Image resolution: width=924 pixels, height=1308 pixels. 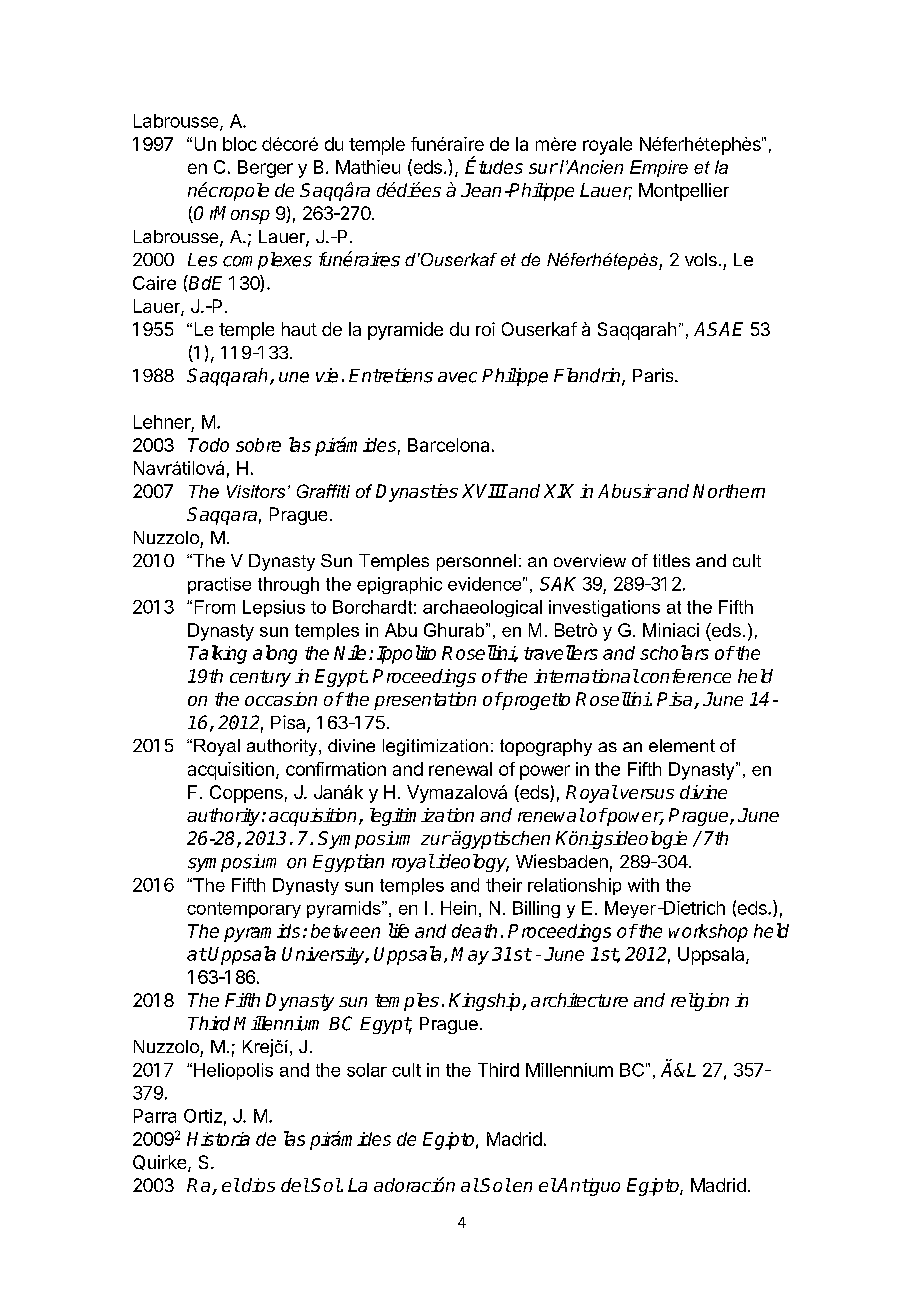 I want to click on Barcelona, so click(x=448, y=445).
